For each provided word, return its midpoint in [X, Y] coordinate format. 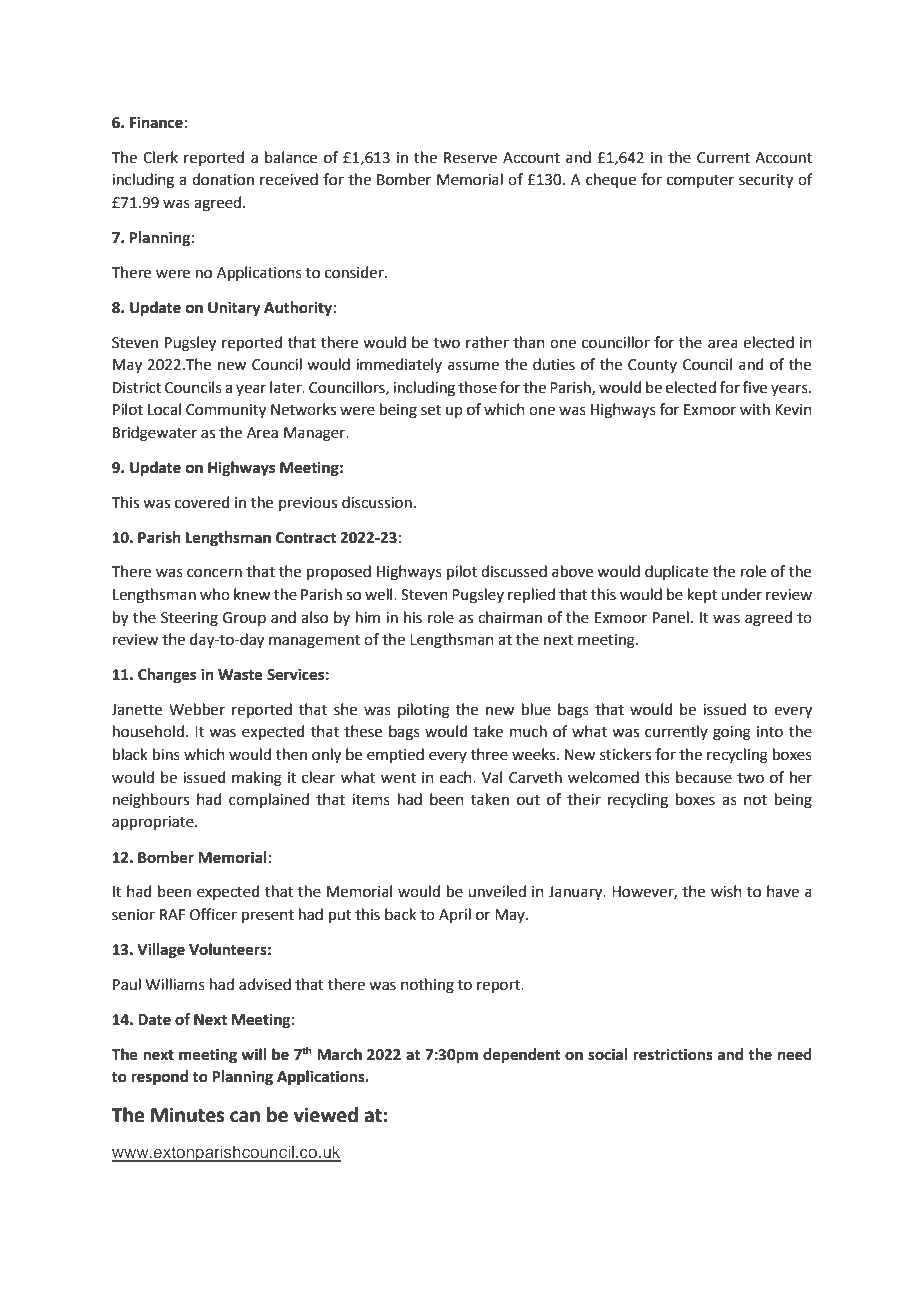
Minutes [187, 1115]
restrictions [673, 1054]
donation [223, 179]
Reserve [470, 158]
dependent [521, 1056]
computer [700, 181]
